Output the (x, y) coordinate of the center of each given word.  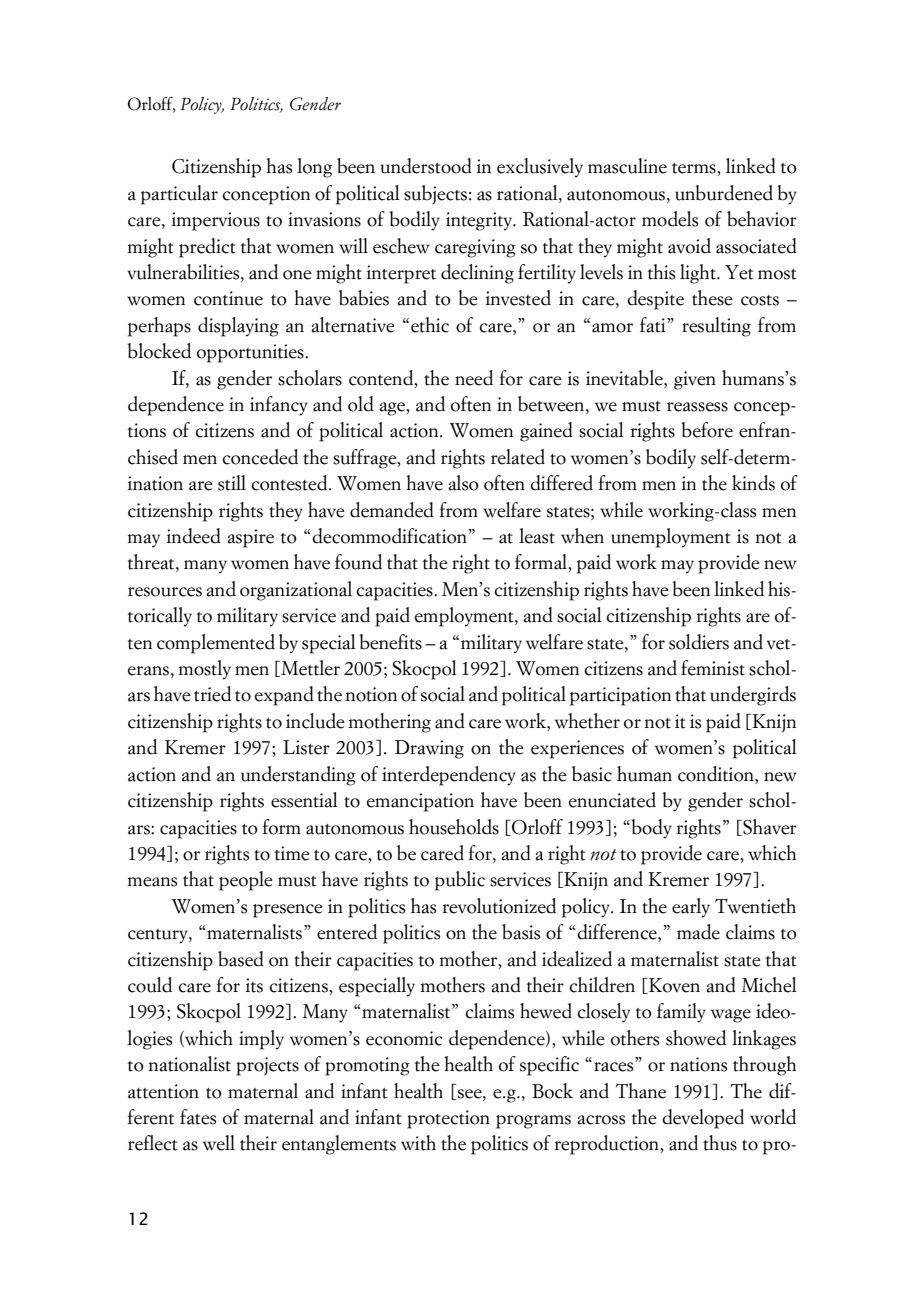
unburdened (724, 193)
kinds (753, 483)
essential (304, 800)
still (232, 483)
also (463, 483)
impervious (215, 221)
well (219, 1143)
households (454, 827)
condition (717, 775)
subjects (435, 194)
